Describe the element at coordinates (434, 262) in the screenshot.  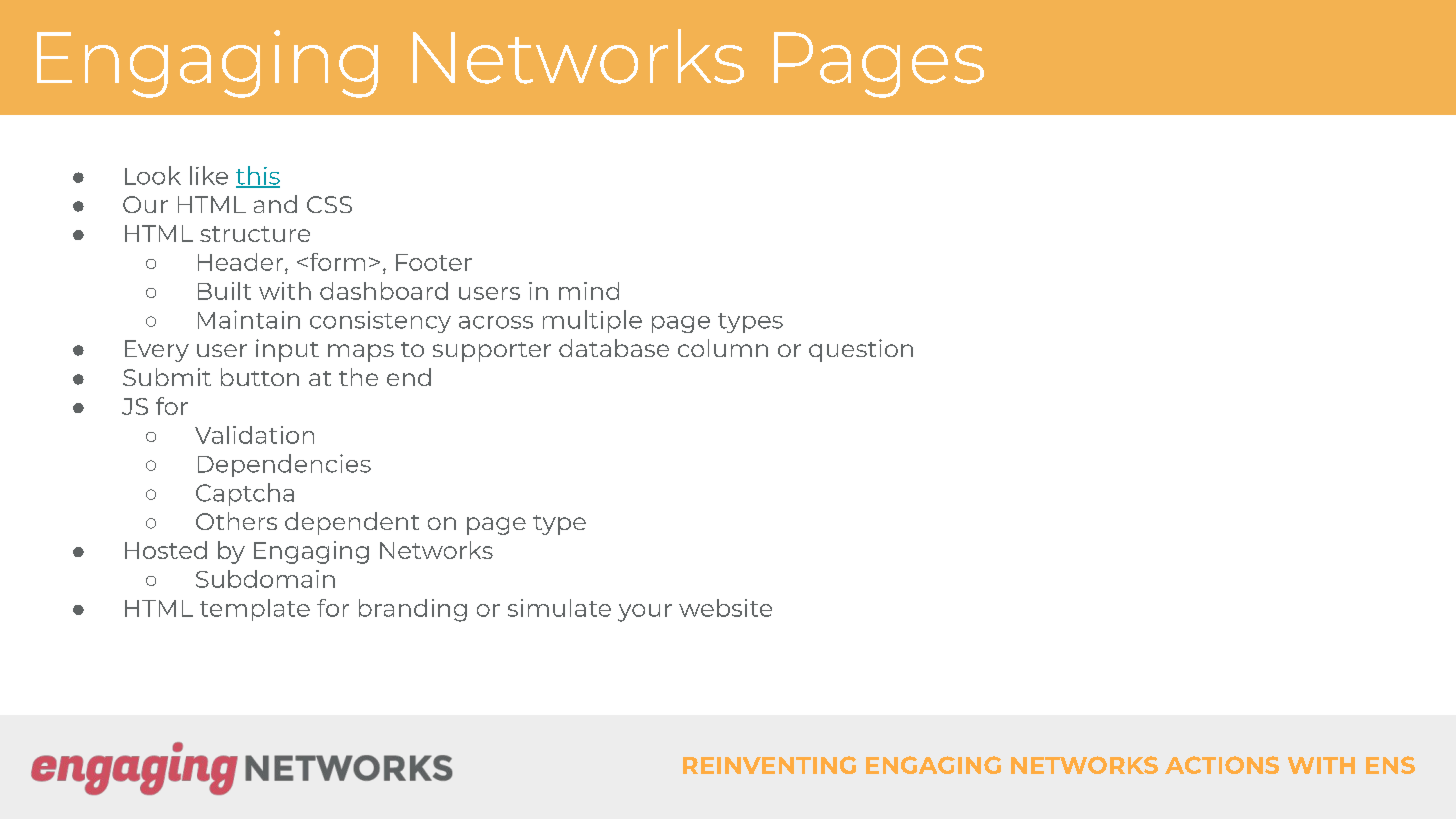
I see `Footer` at that location.
